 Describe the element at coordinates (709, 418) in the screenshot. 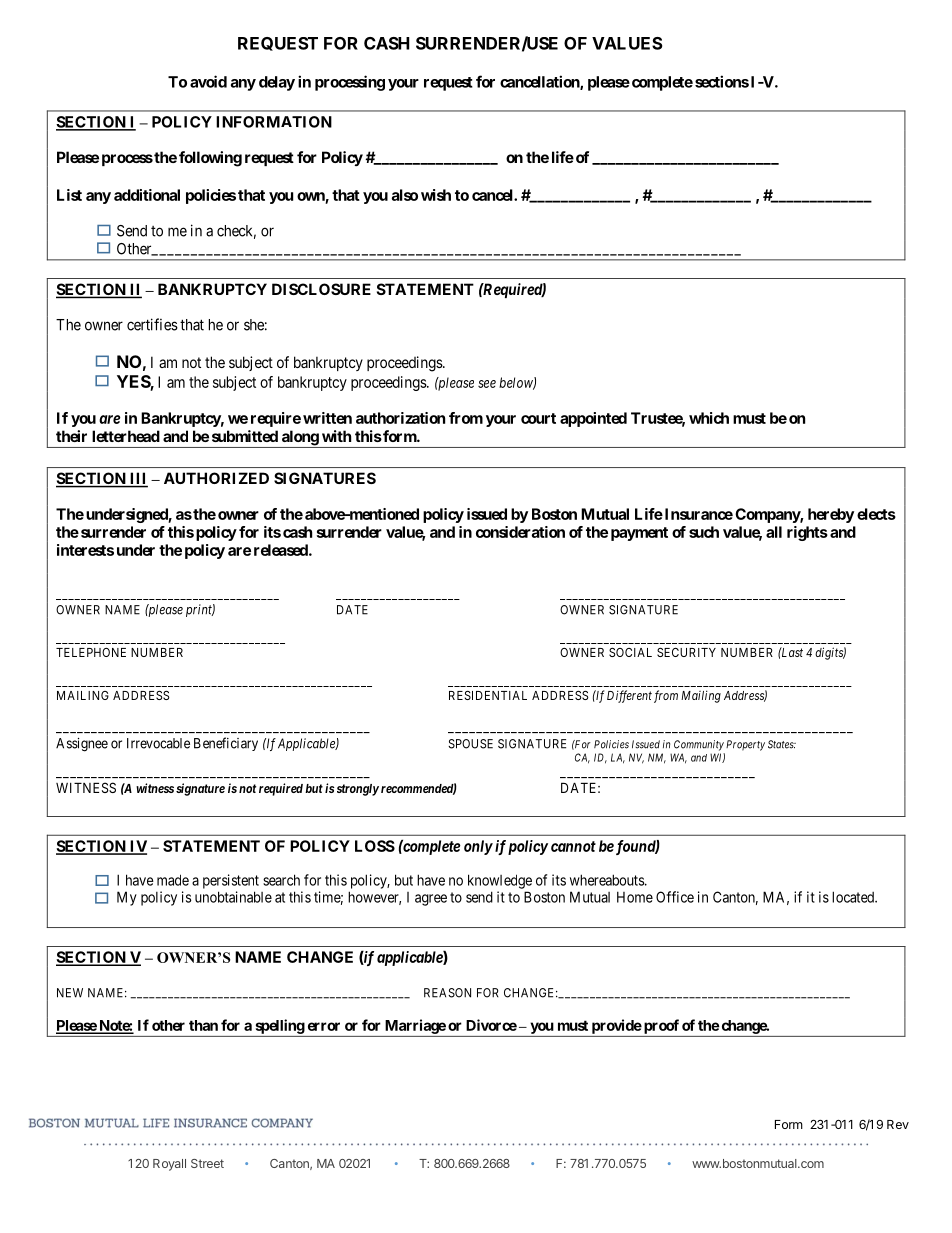

I see `which` at that location.
